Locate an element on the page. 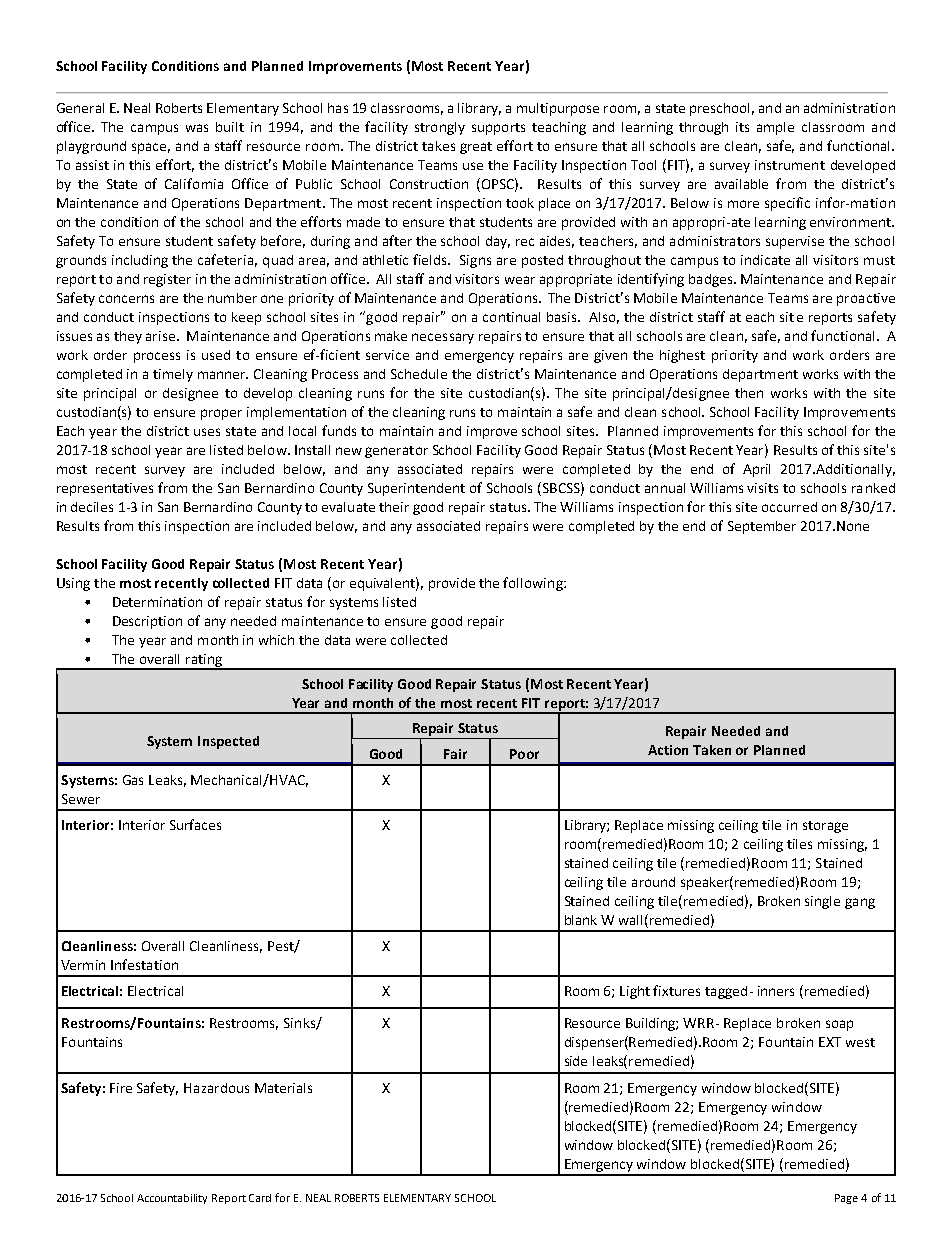  was is located at coordinates (197, 128).
